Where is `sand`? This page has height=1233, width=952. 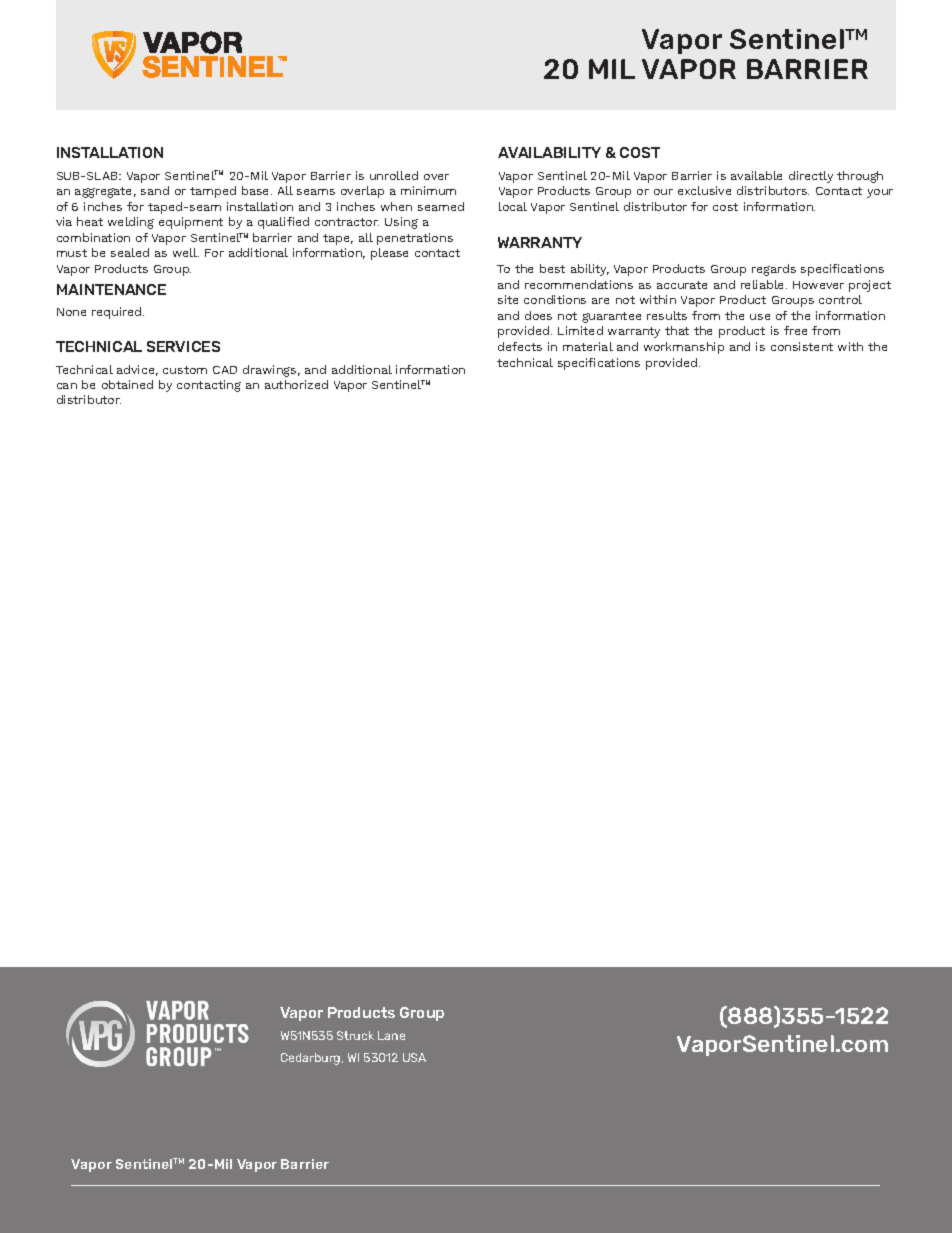
sand is located at coordinates (155, 190).
